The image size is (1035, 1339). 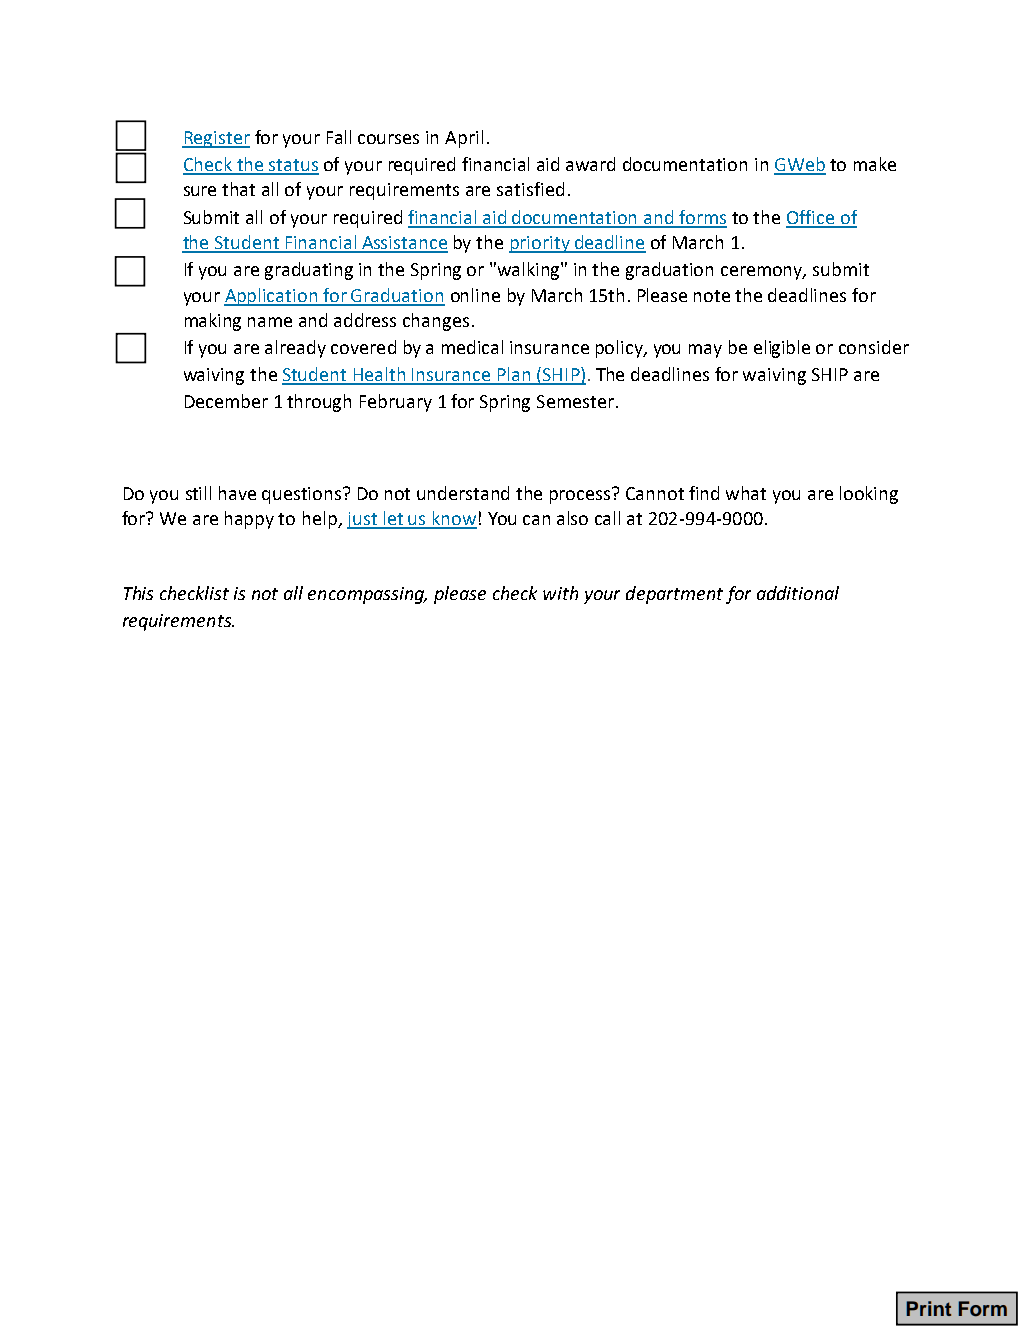 I want to click on make, so click(x=875, y=164).
